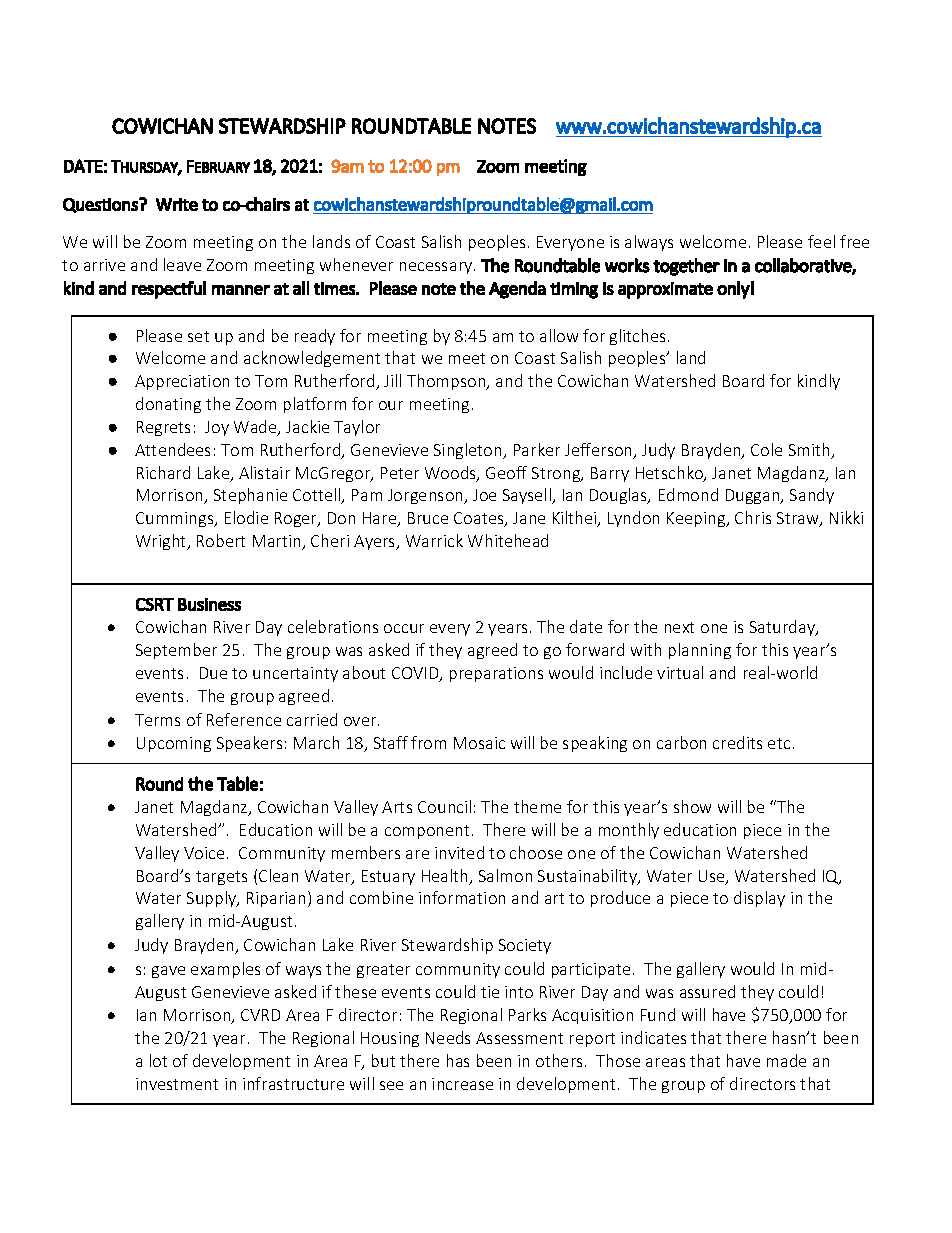  What do you see at coordinates (783, 628) in the image?
I see `Saturday` at bounding box center [783, 628].
